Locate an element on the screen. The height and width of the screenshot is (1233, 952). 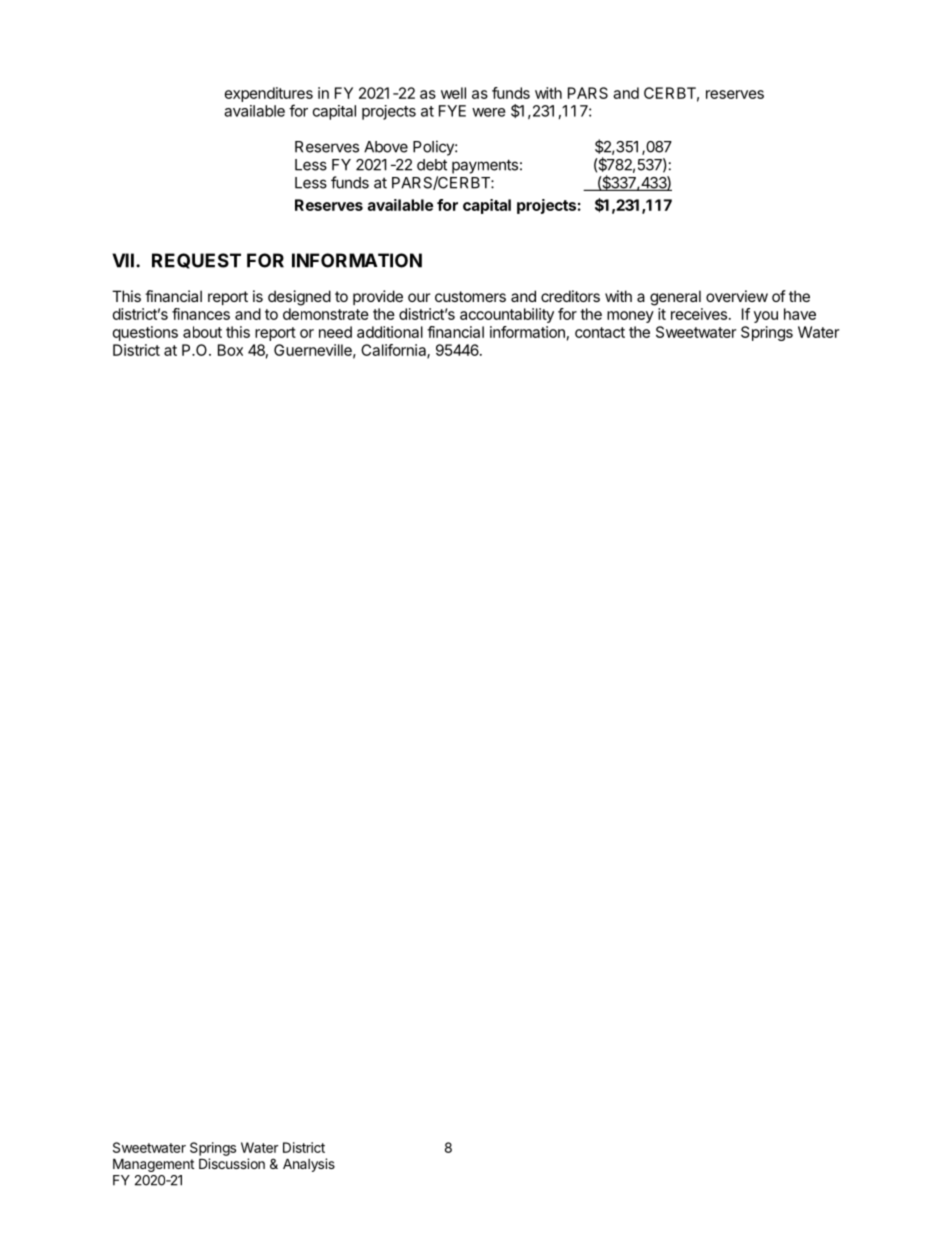
Analysis is located at coordinates (309, 1165).
